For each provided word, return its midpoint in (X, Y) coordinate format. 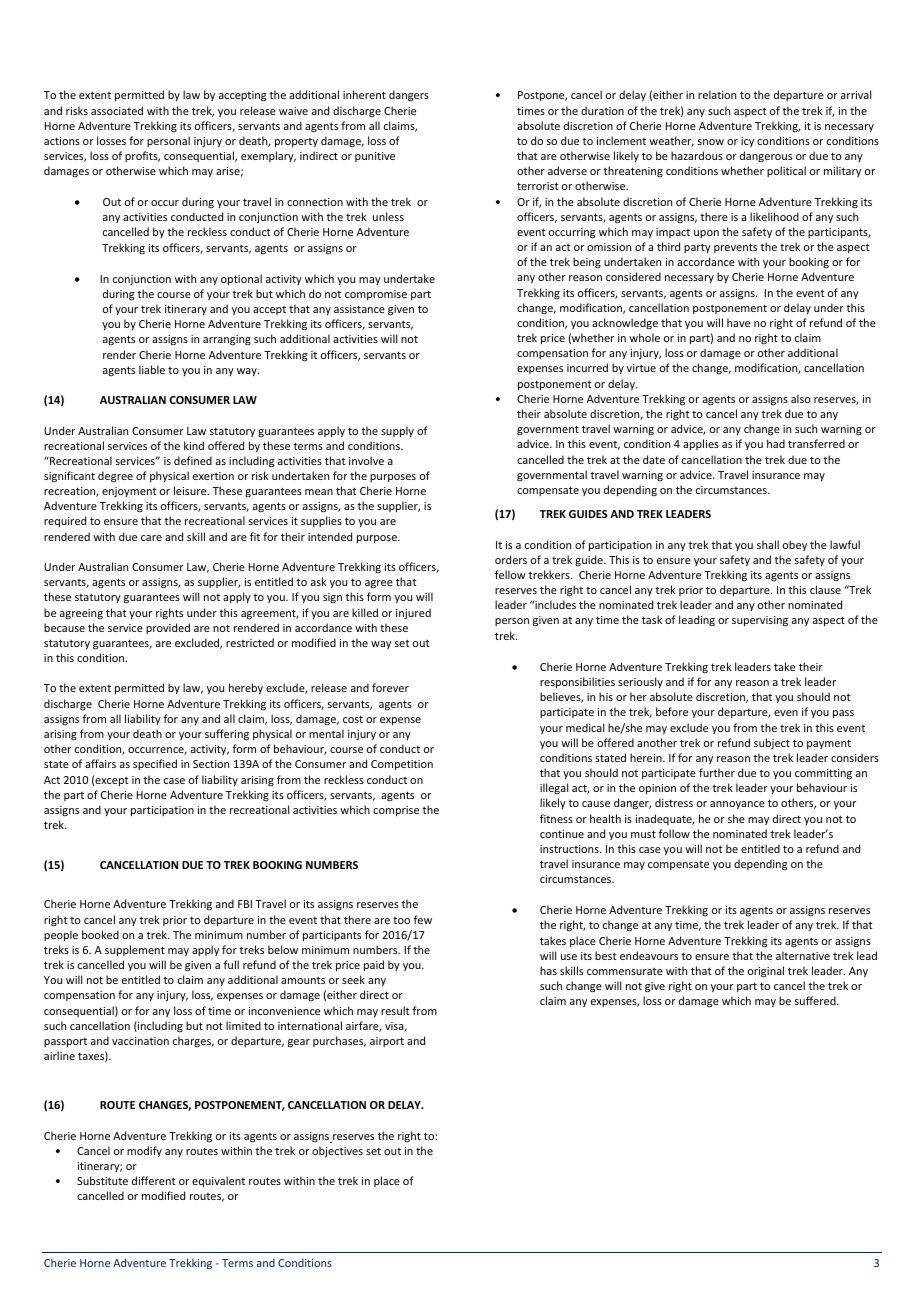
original (766, 972)
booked (100, 934)
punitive (375, 157)
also (801, 398)
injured (413, 613)
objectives (337, 1152)
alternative (803, 955)
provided (168, 628)
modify (144, 1151)
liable (152, 369)
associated (117, 110)
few (422, 919)
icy (747, 142)
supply (397, 431)
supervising (760, 621)
